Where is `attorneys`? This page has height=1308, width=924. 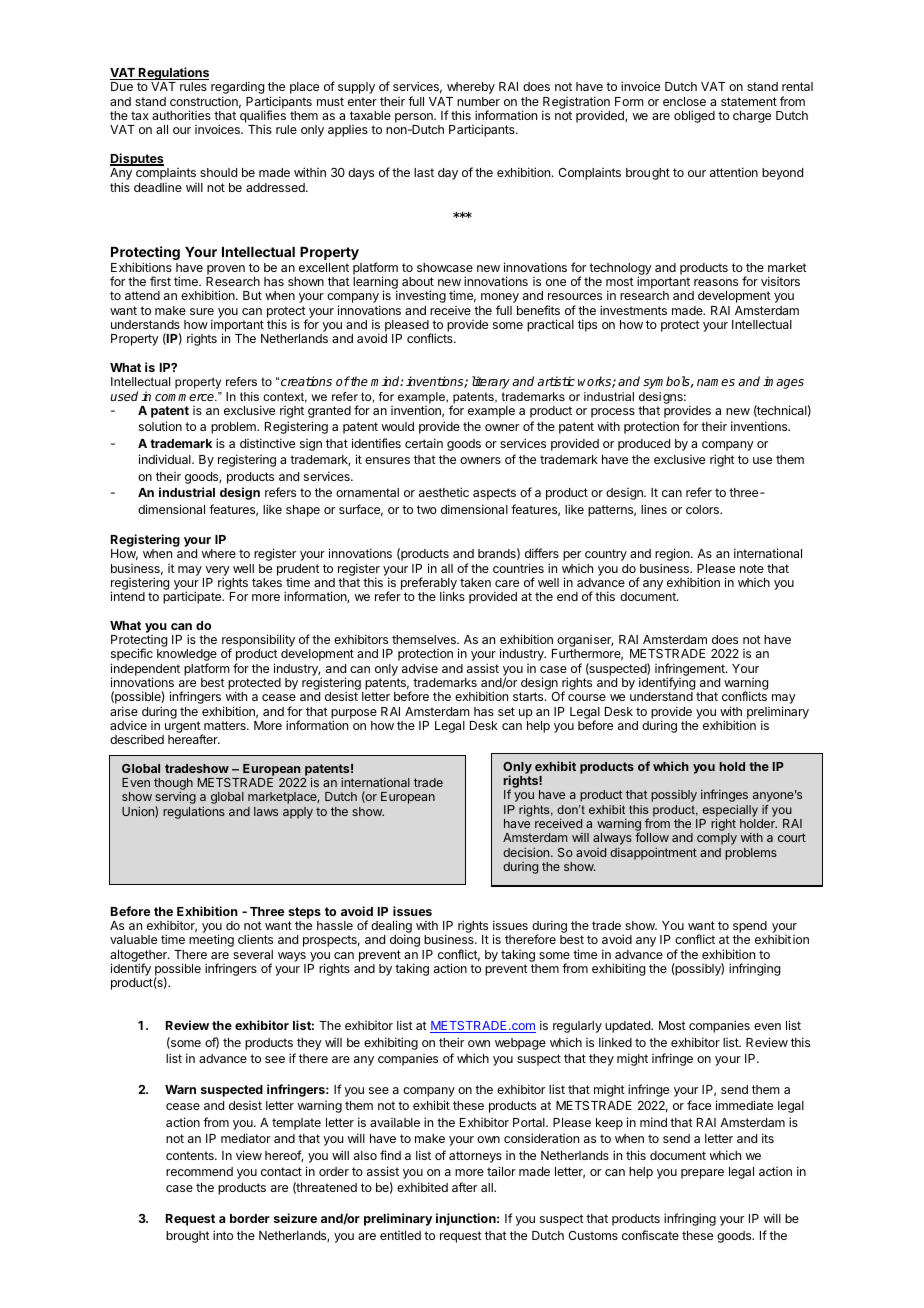
attorneys is located at coordinates (475, 1157).
